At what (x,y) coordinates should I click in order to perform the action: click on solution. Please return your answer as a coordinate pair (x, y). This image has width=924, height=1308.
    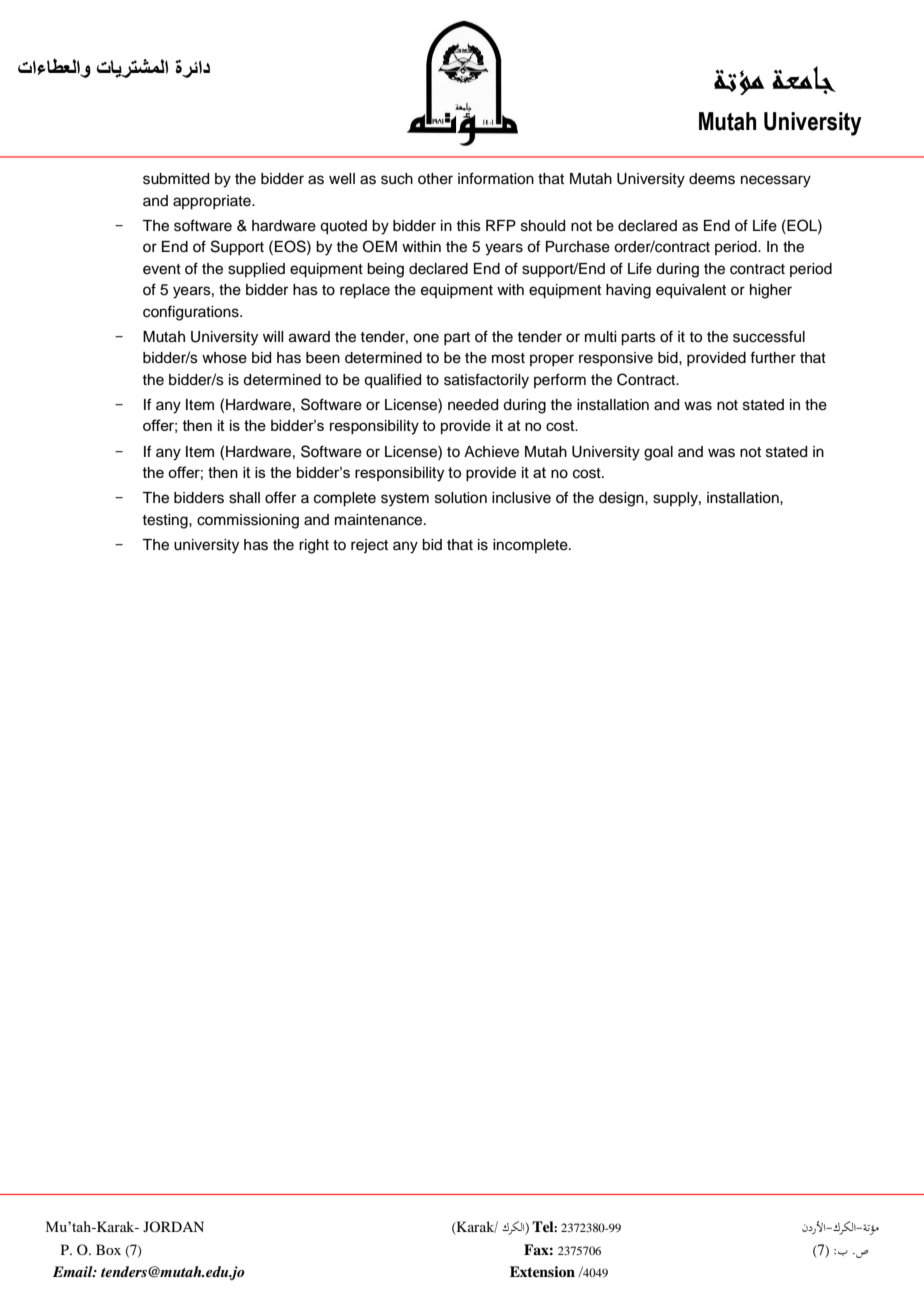
    Looking at the image, I should click on (461, 498).
